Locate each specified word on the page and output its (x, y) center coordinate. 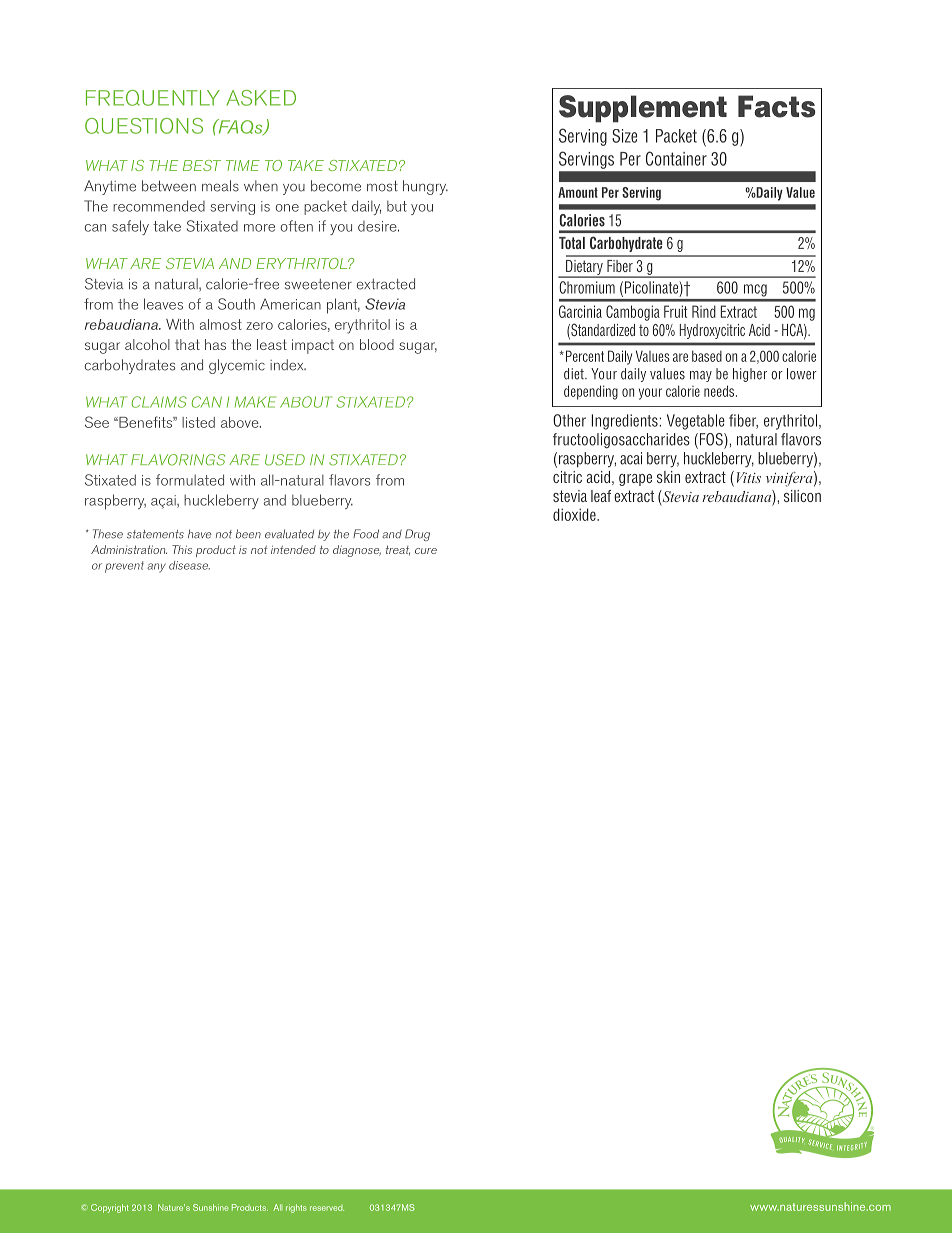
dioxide (575, 514)
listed (198, 422)
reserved (327, 1208)
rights (296, 1208)
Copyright (110, 1208)
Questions (144, 126)
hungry (425, 187)
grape (635, 480)
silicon (802, 496)
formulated (190, 480)
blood (377, 344)
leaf (601, 496)
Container (676, 158)
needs (720, 391)
